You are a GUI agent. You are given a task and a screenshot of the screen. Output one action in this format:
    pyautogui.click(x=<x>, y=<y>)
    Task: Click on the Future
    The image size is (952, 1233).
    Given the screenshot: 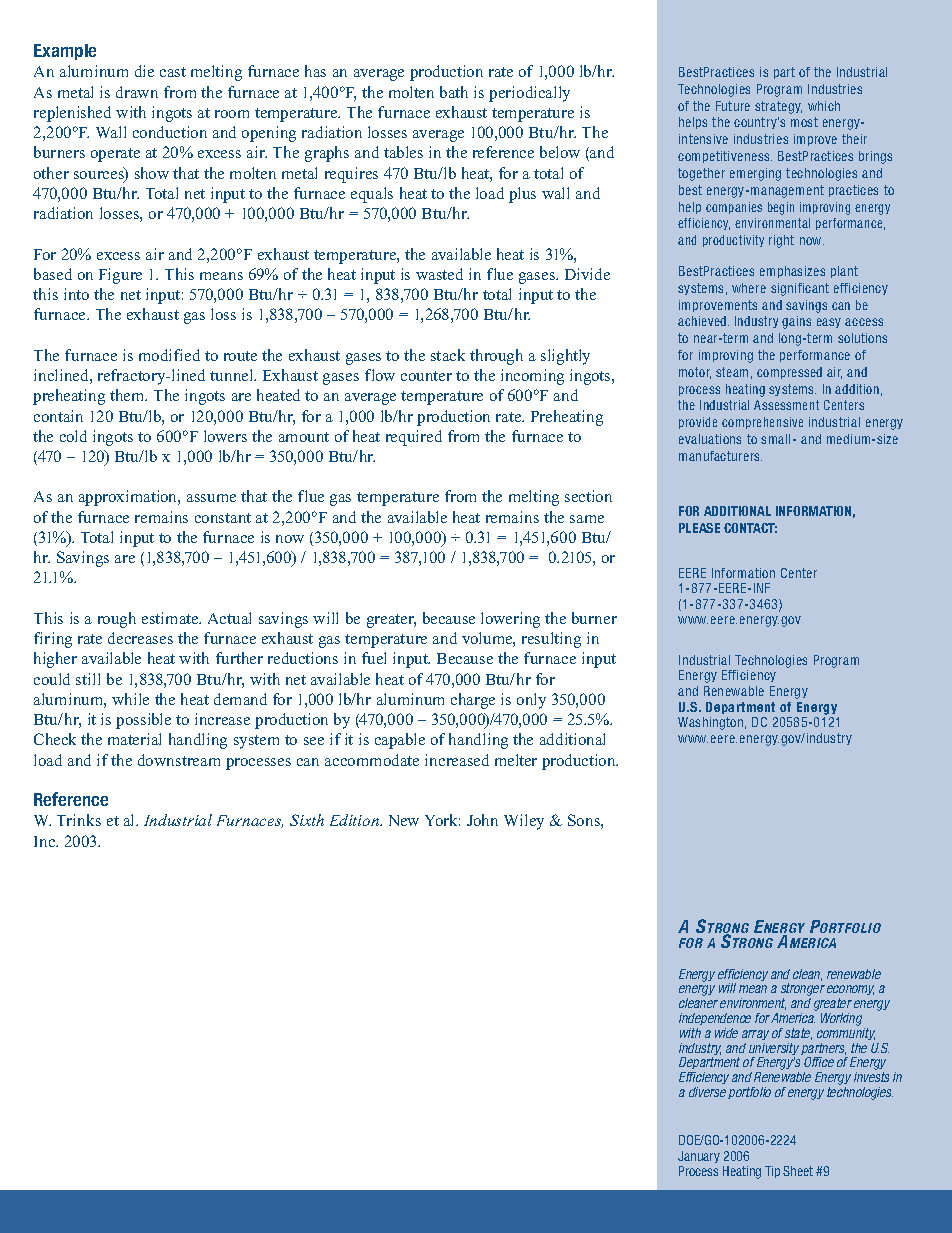 What is the action you would take?
    pyautogui.click(x=733, y=106)
